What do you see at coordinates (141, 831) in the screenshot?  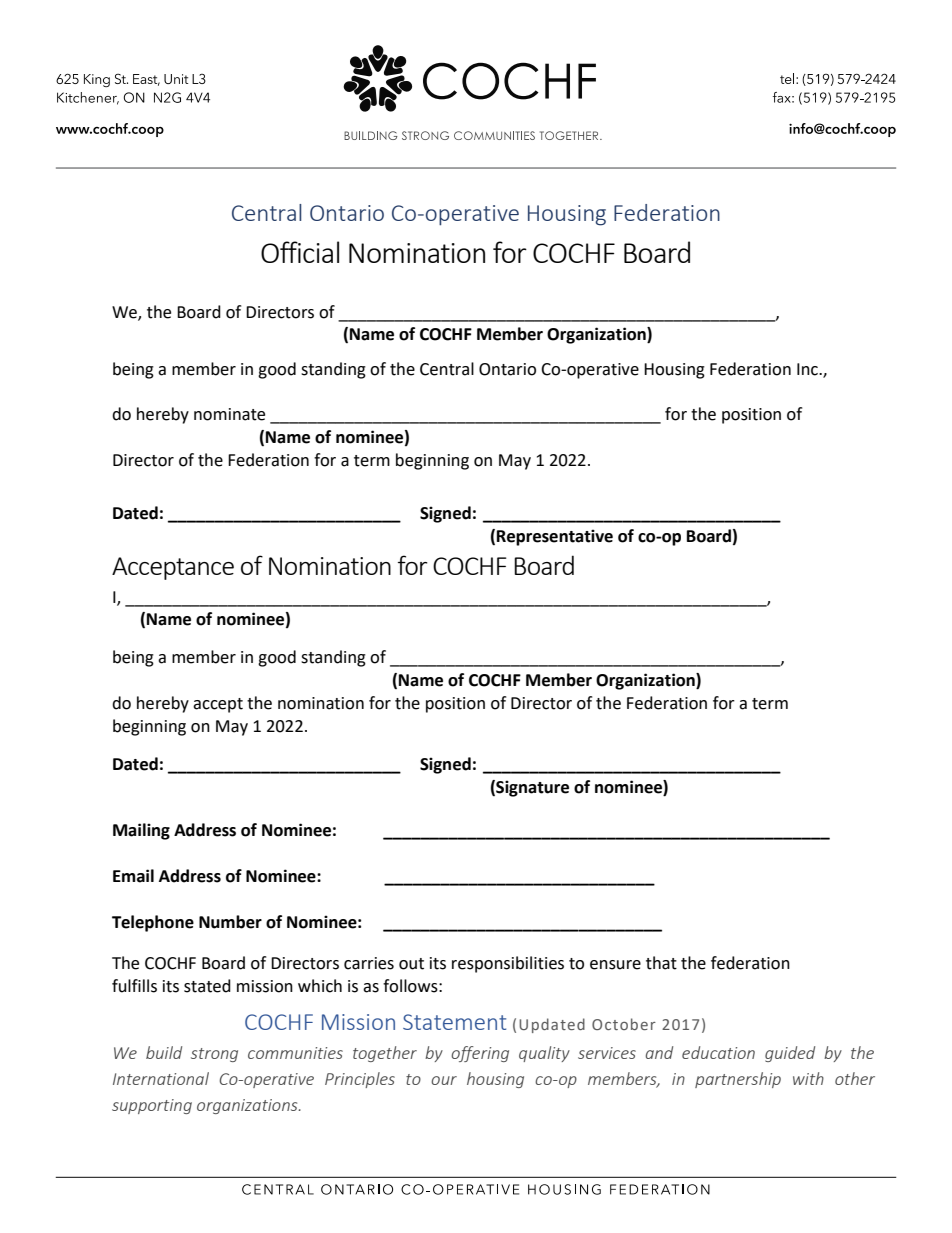 I see `Mailing` at bounding box center [141, 831].
